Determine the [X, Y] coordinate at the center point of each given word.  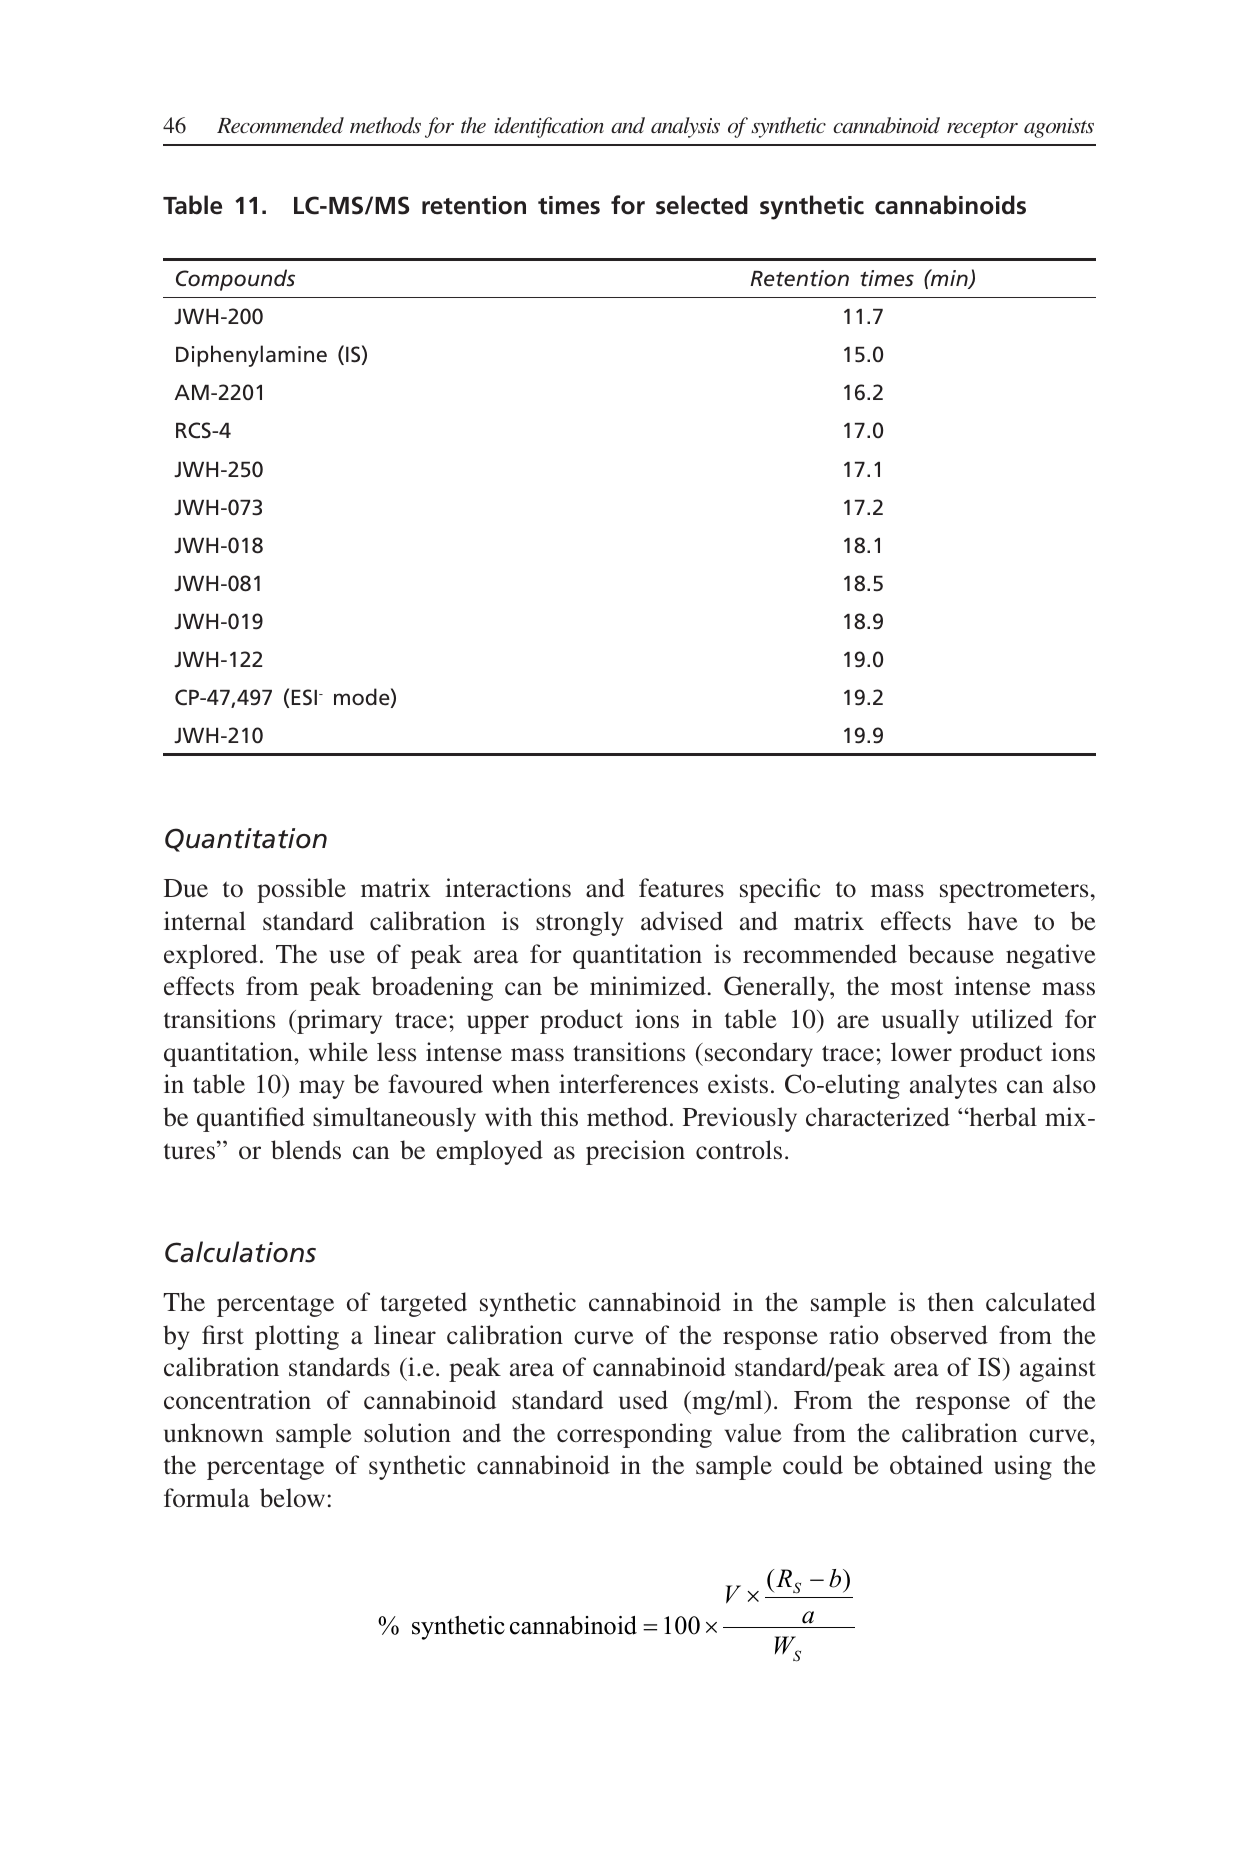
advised [682, 921]
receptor [982, 129]
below [292, 1498]
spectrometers [1014, 892]
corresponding [634, 1435]
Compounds [235, 280]
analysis [685, 127]
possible [301, 890]
